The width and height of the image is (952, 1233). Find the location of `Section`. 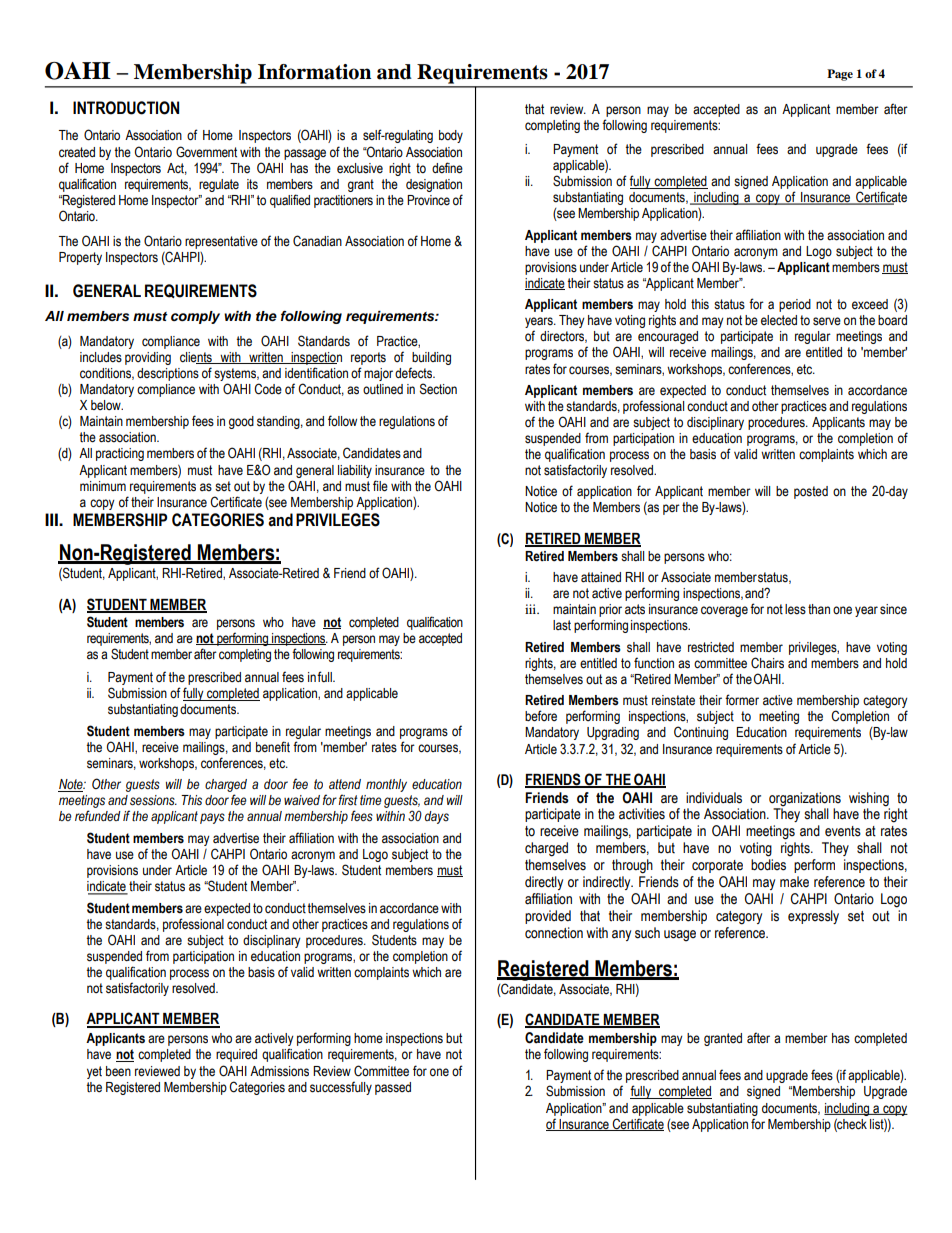

Section is located at coordinates (438, 389).
